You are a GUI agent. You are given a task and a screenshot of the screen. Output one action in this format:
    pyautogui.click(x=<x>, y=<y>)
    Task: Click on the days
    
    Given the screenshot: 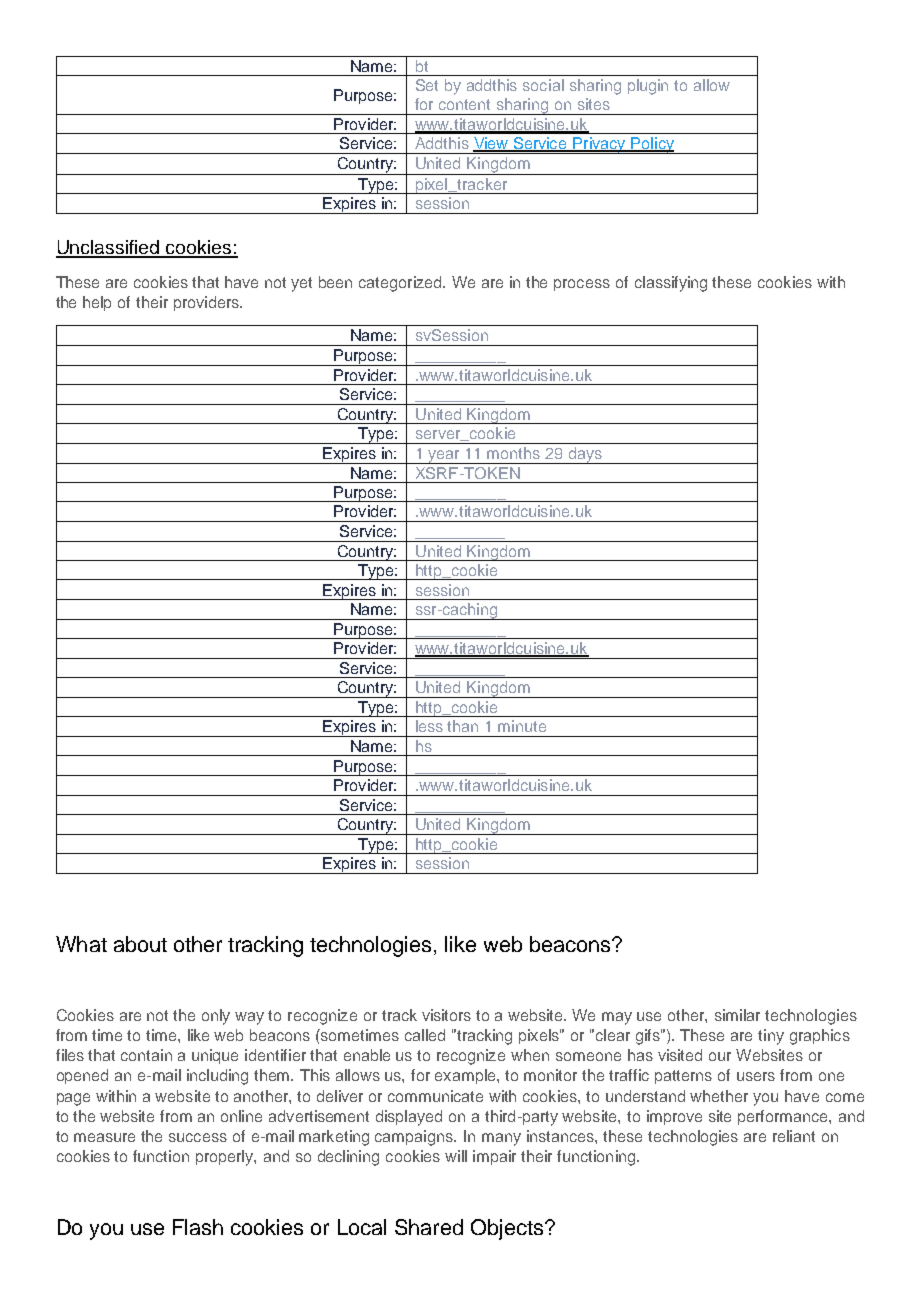 What is the action you would take?
    pyautogui.click(x=585, y=455)
